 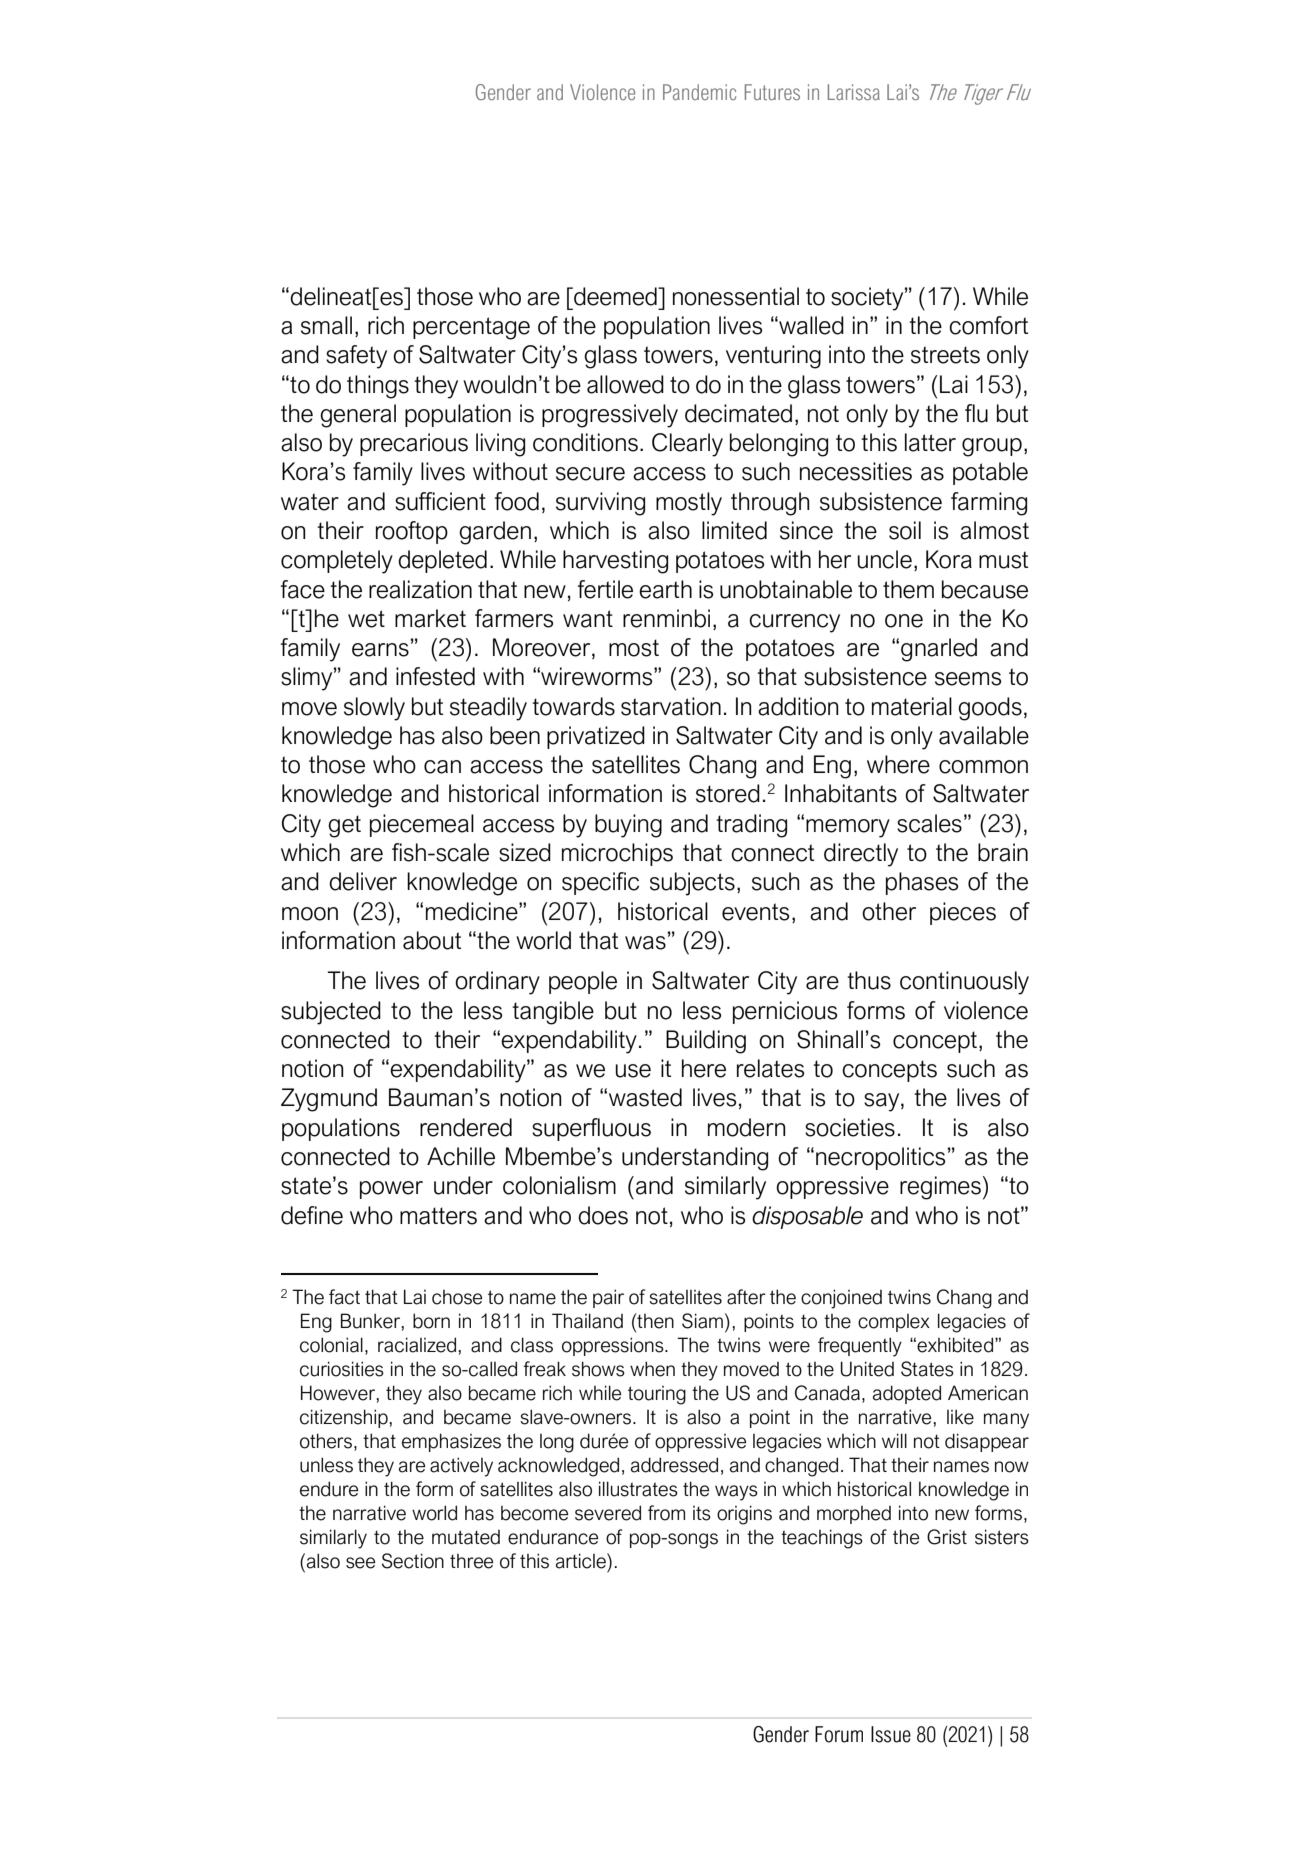 What do you see at coordinates (699, 92) in the page?
I see `Pandemic` at bounding box center [699, 92].
